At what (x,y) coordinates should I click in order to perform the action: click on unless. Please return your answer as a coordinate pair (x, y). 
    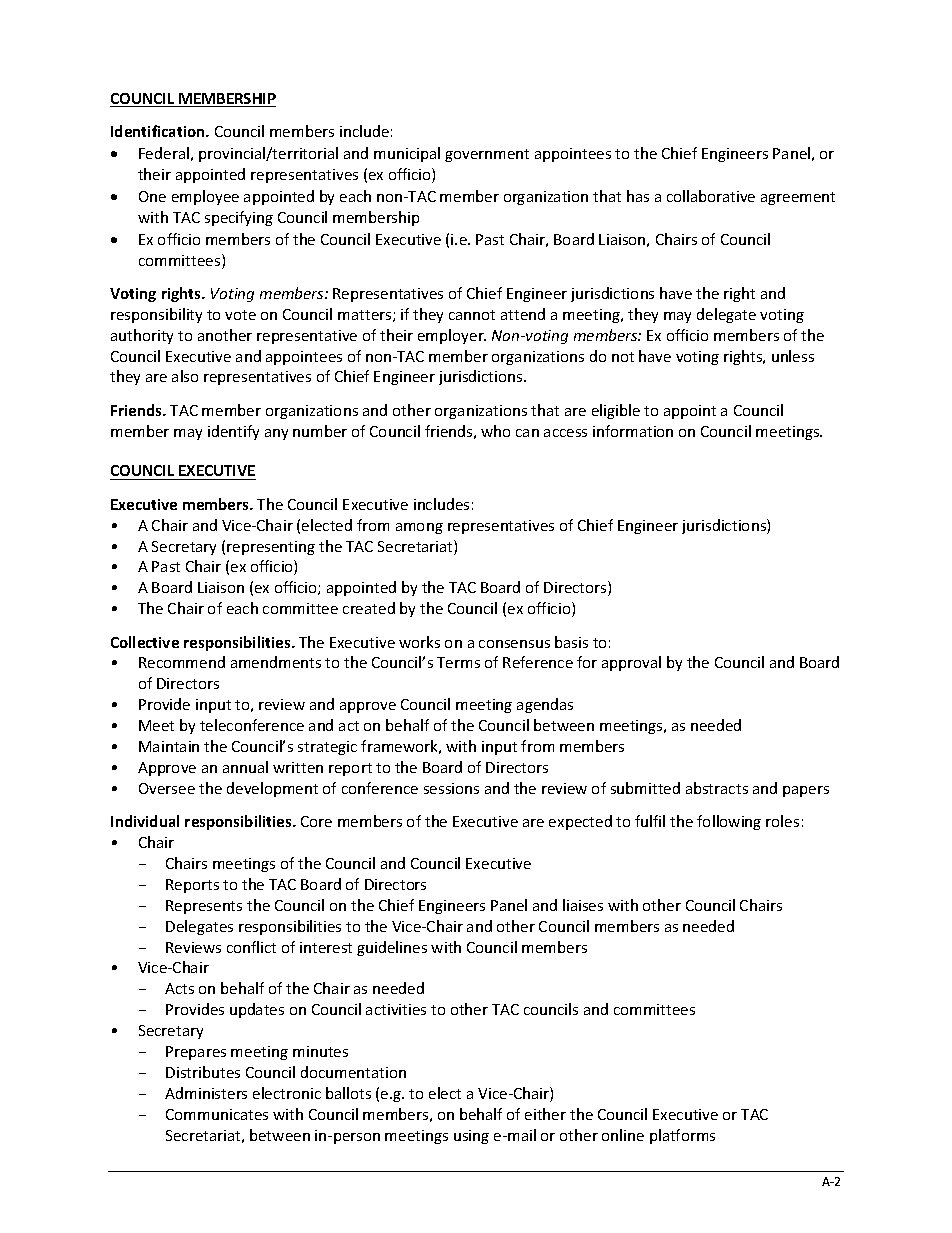
    Looking at the image, I should click on (793, 356).
